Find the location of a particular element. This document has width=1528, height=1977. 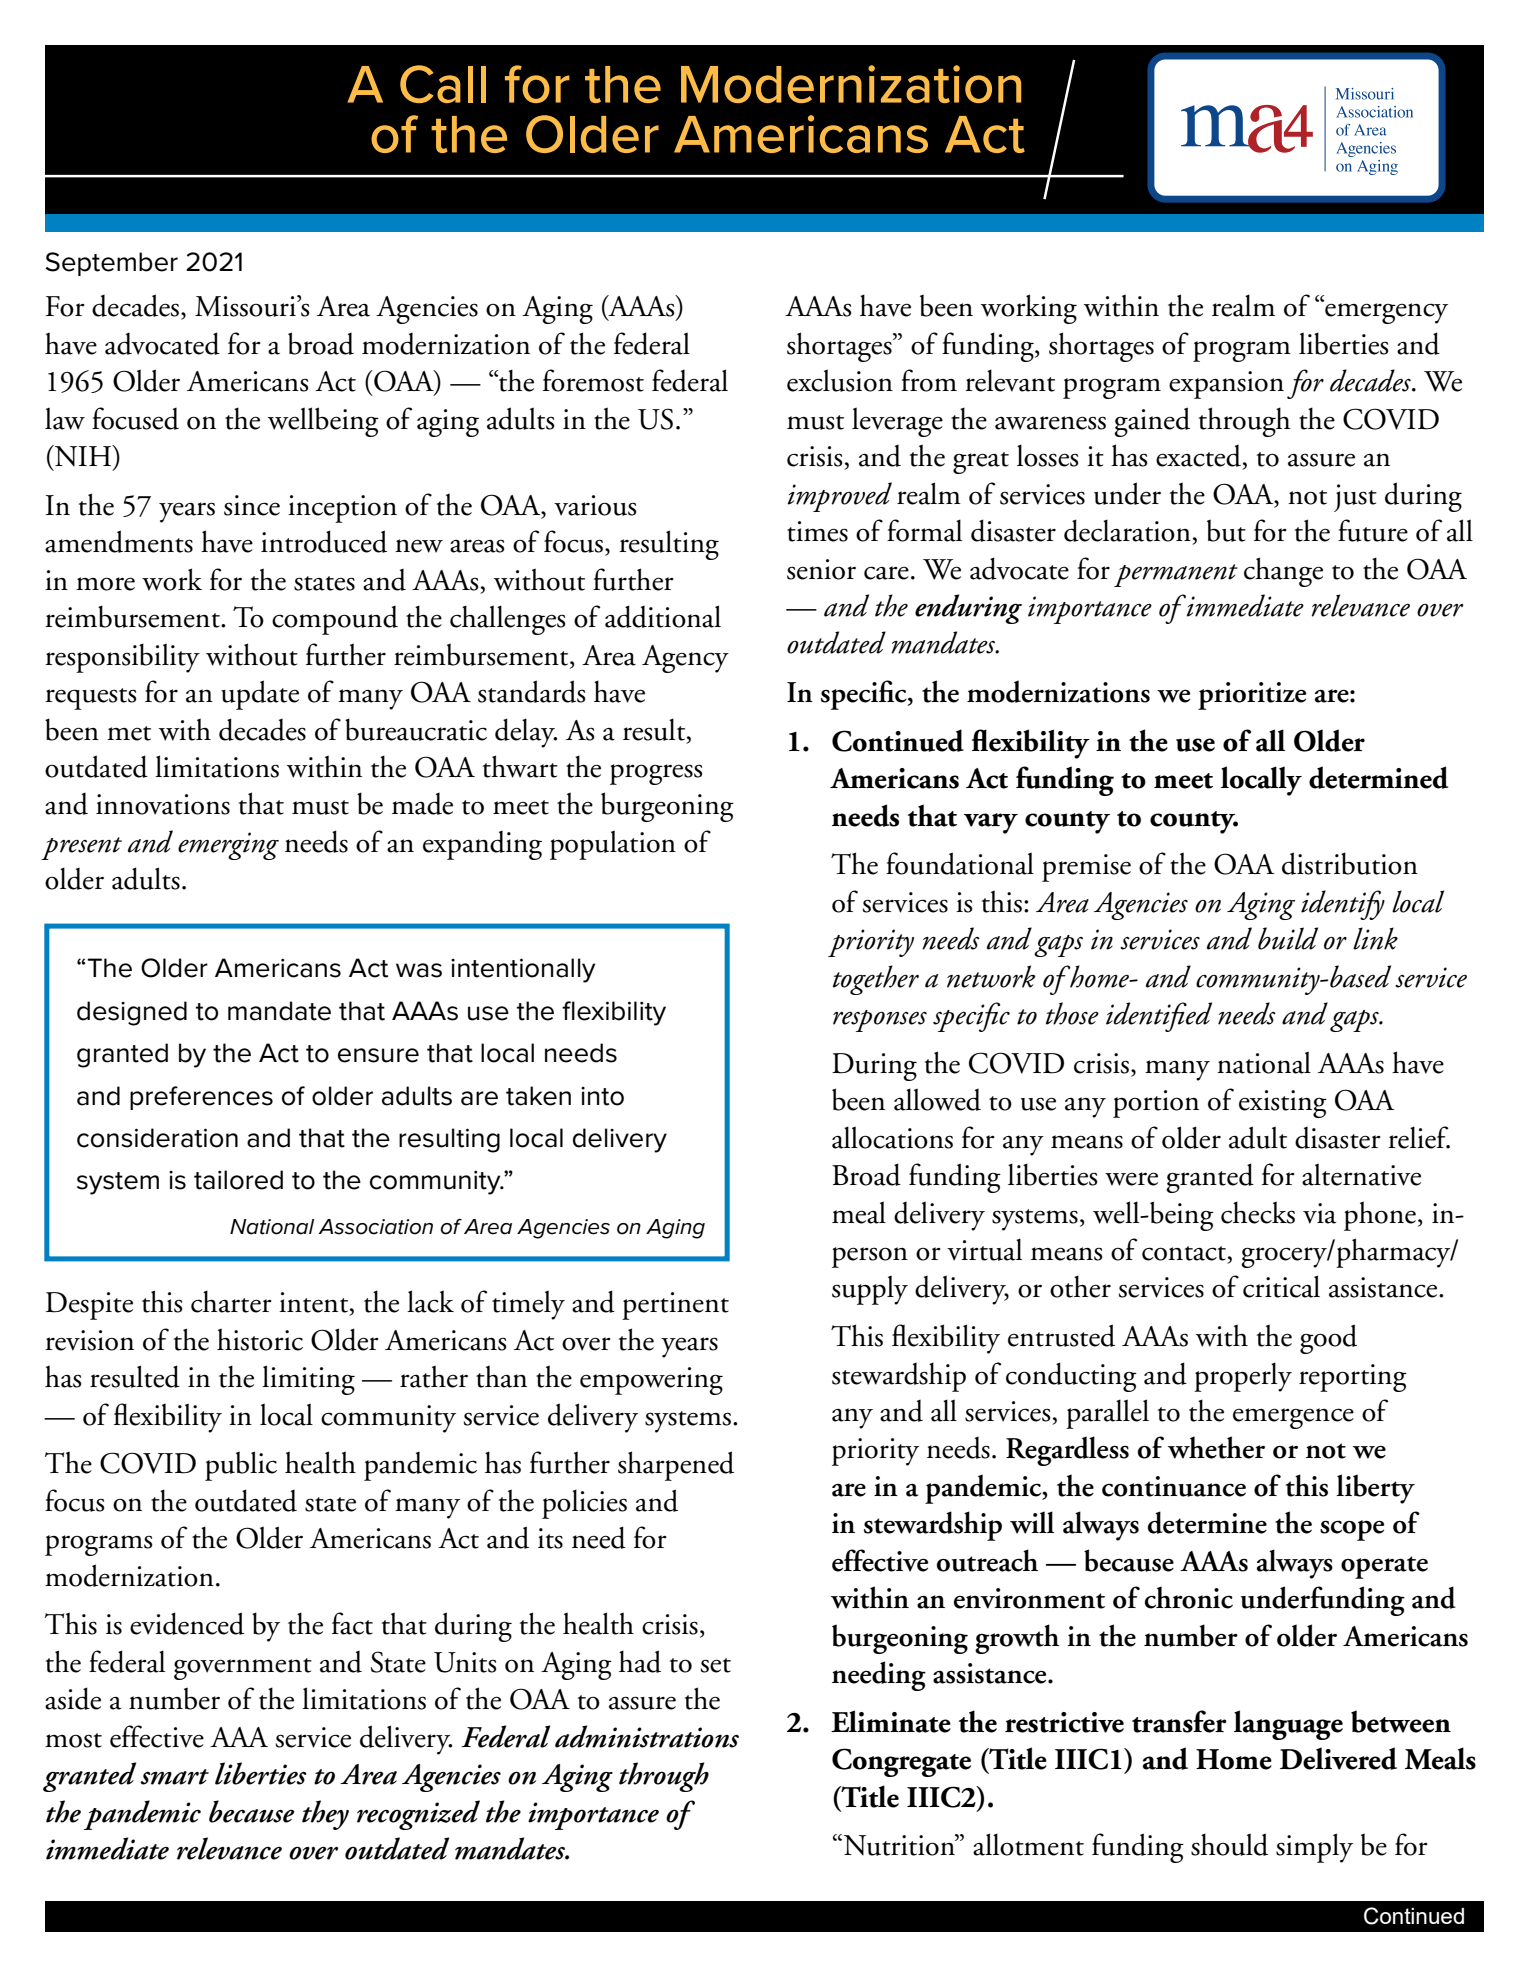

Agency is located at coordinates (685, 659).
